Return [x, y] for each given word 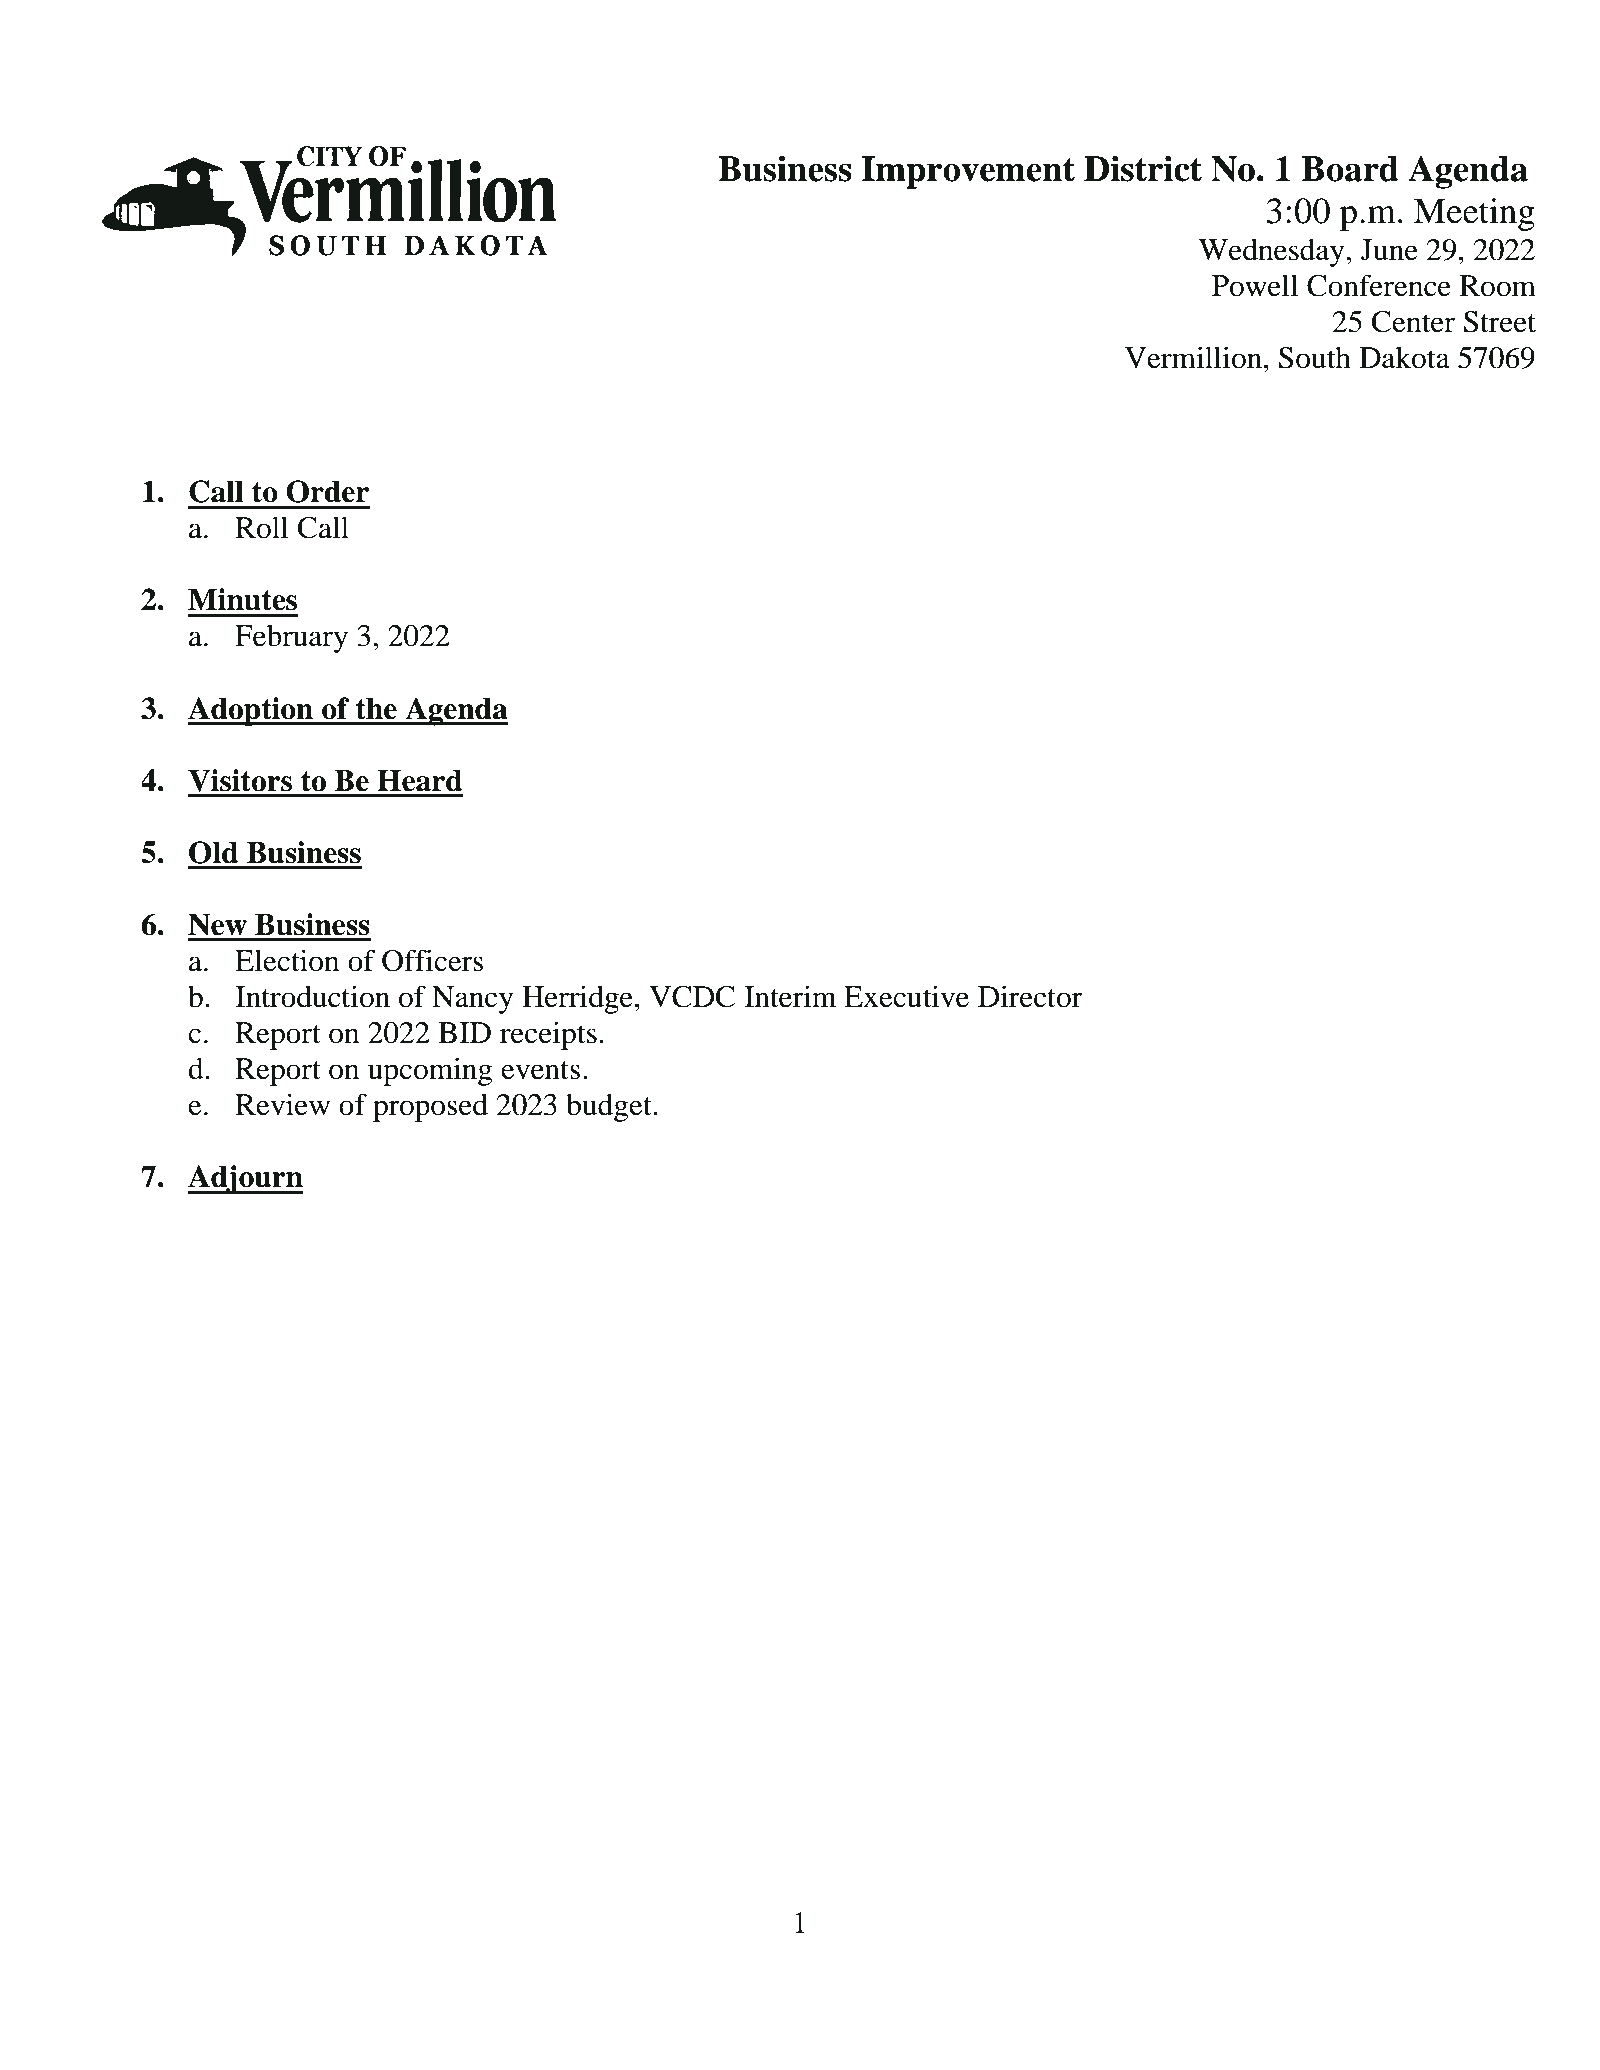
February [291, 638]
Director [1030, 996]
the [376, 708]
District [1143, 168]
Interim [790, 996]
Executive [906, 996]
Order [327, 491]
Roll [262, 527]
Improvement [968, 172]
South [1315, 357]
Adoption [252, 711]
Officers [432, 960]
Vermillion [1193, 357]
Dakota [1404, 357]
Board [1350, 169]
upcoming [430, 1071]
